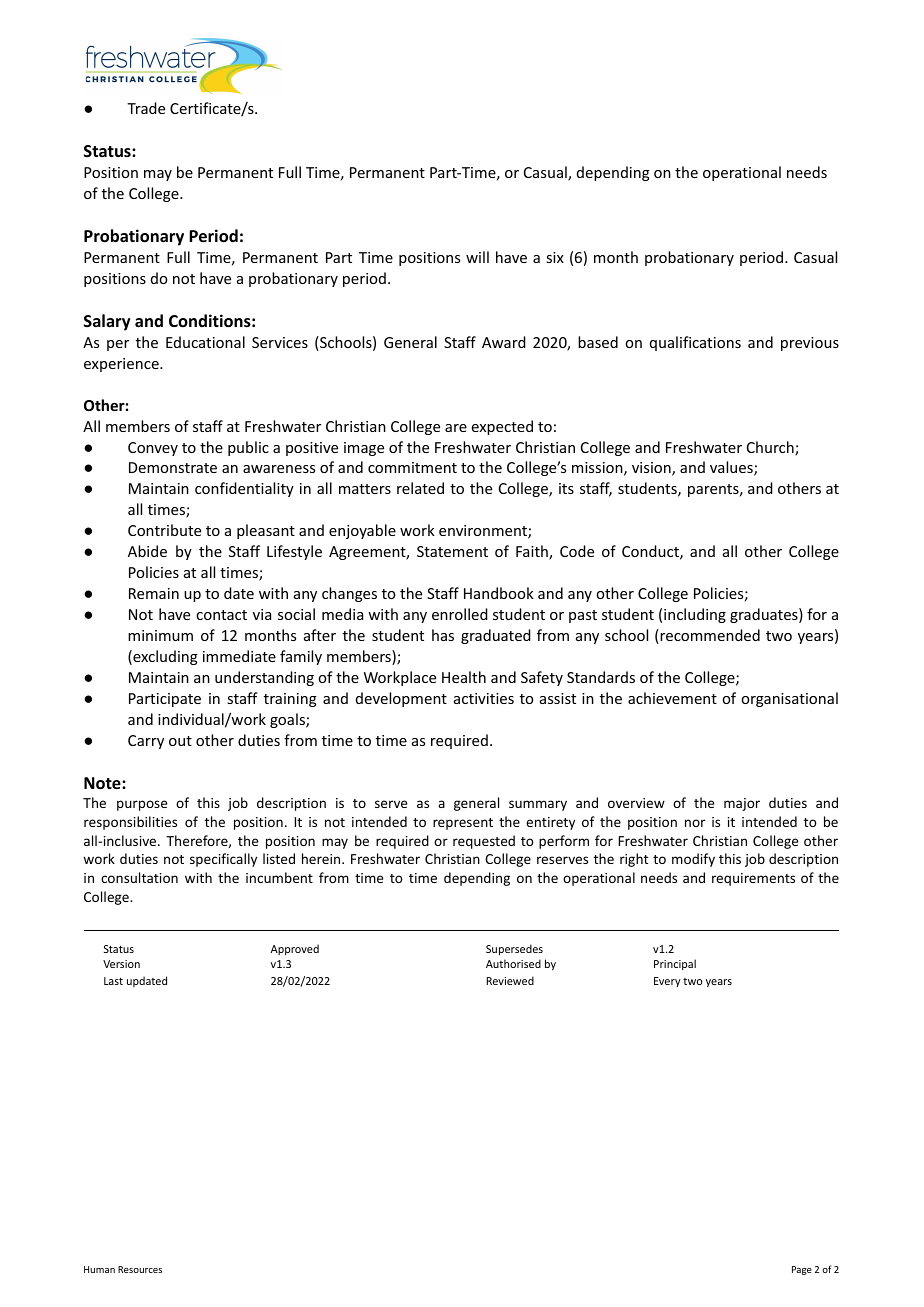  Describe the element at coordinates (146, 108) in the screenshot. I see `Trade` at that location.
